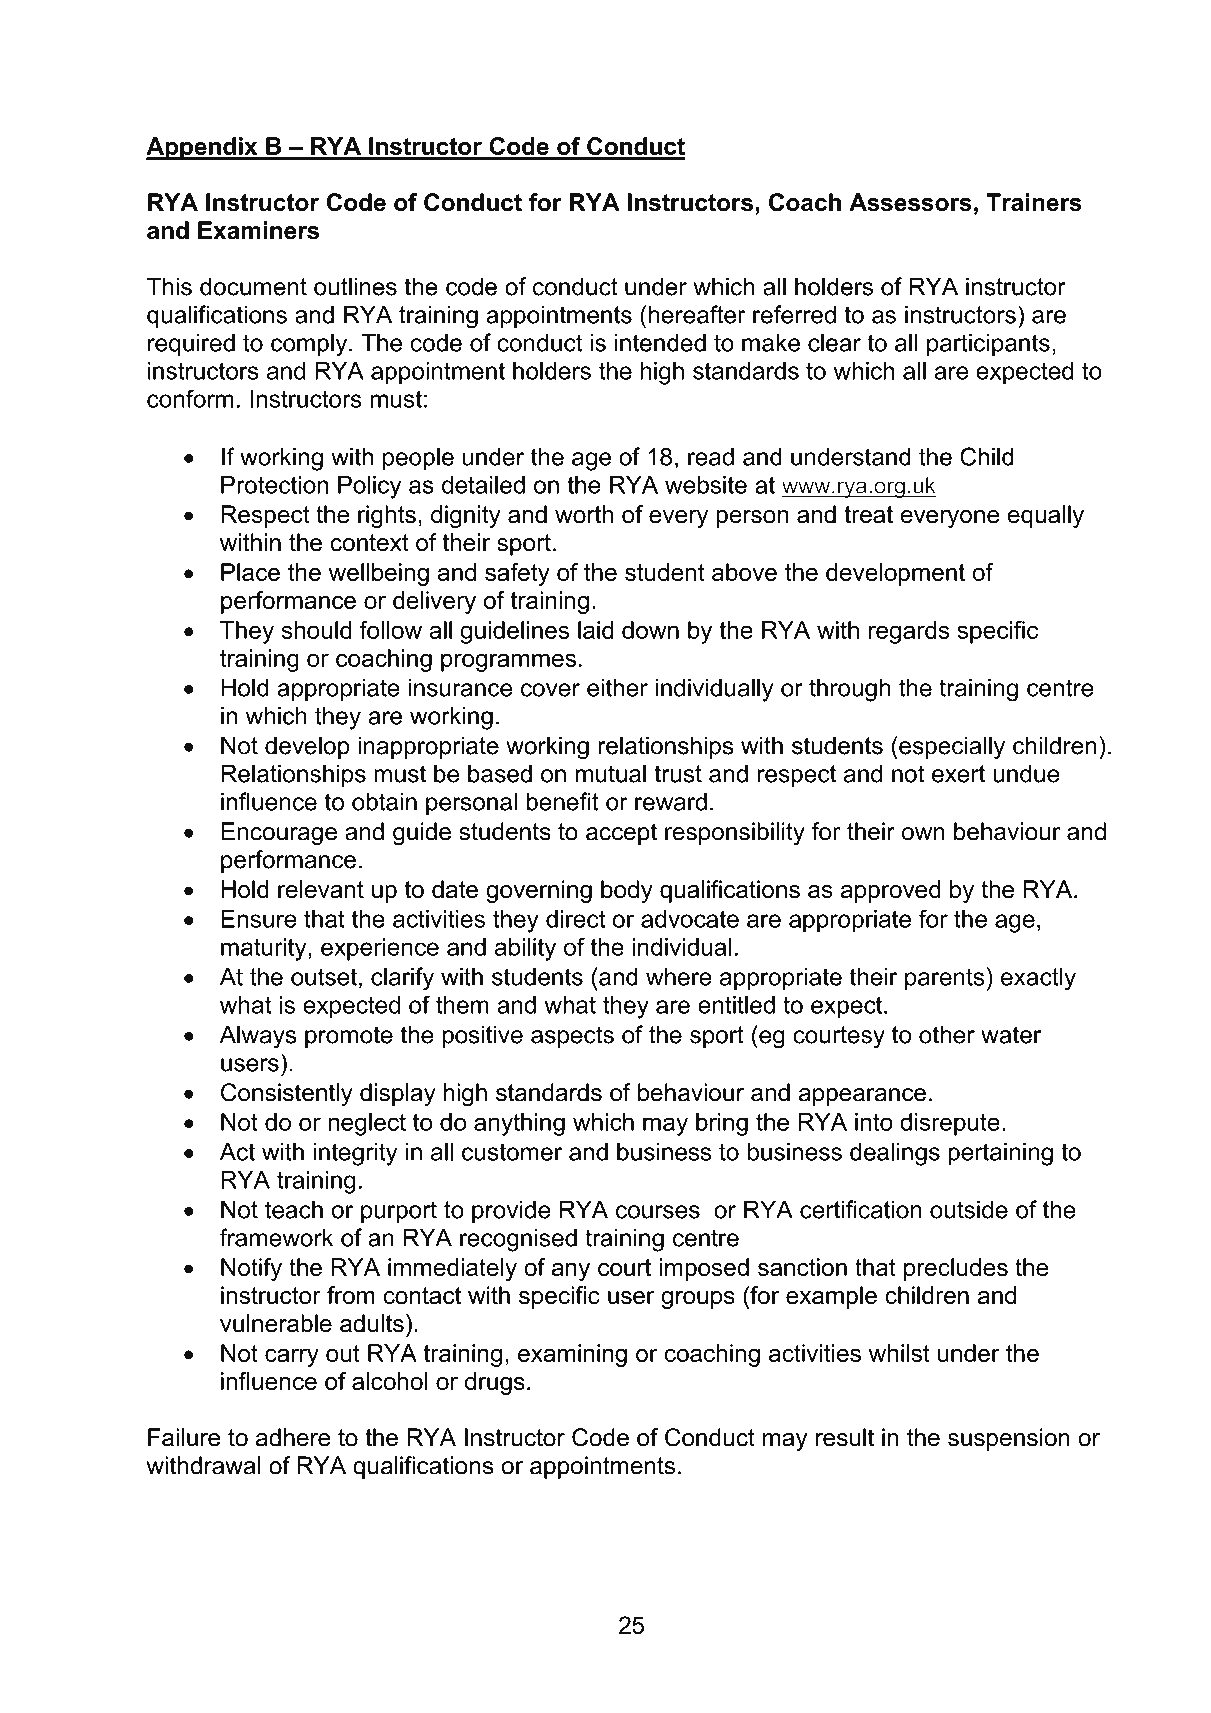 The image size is (1211, 1713). What do you see at coordinates (250, 572) in the image?
I see `Place` at bounding box center [250, 572].
